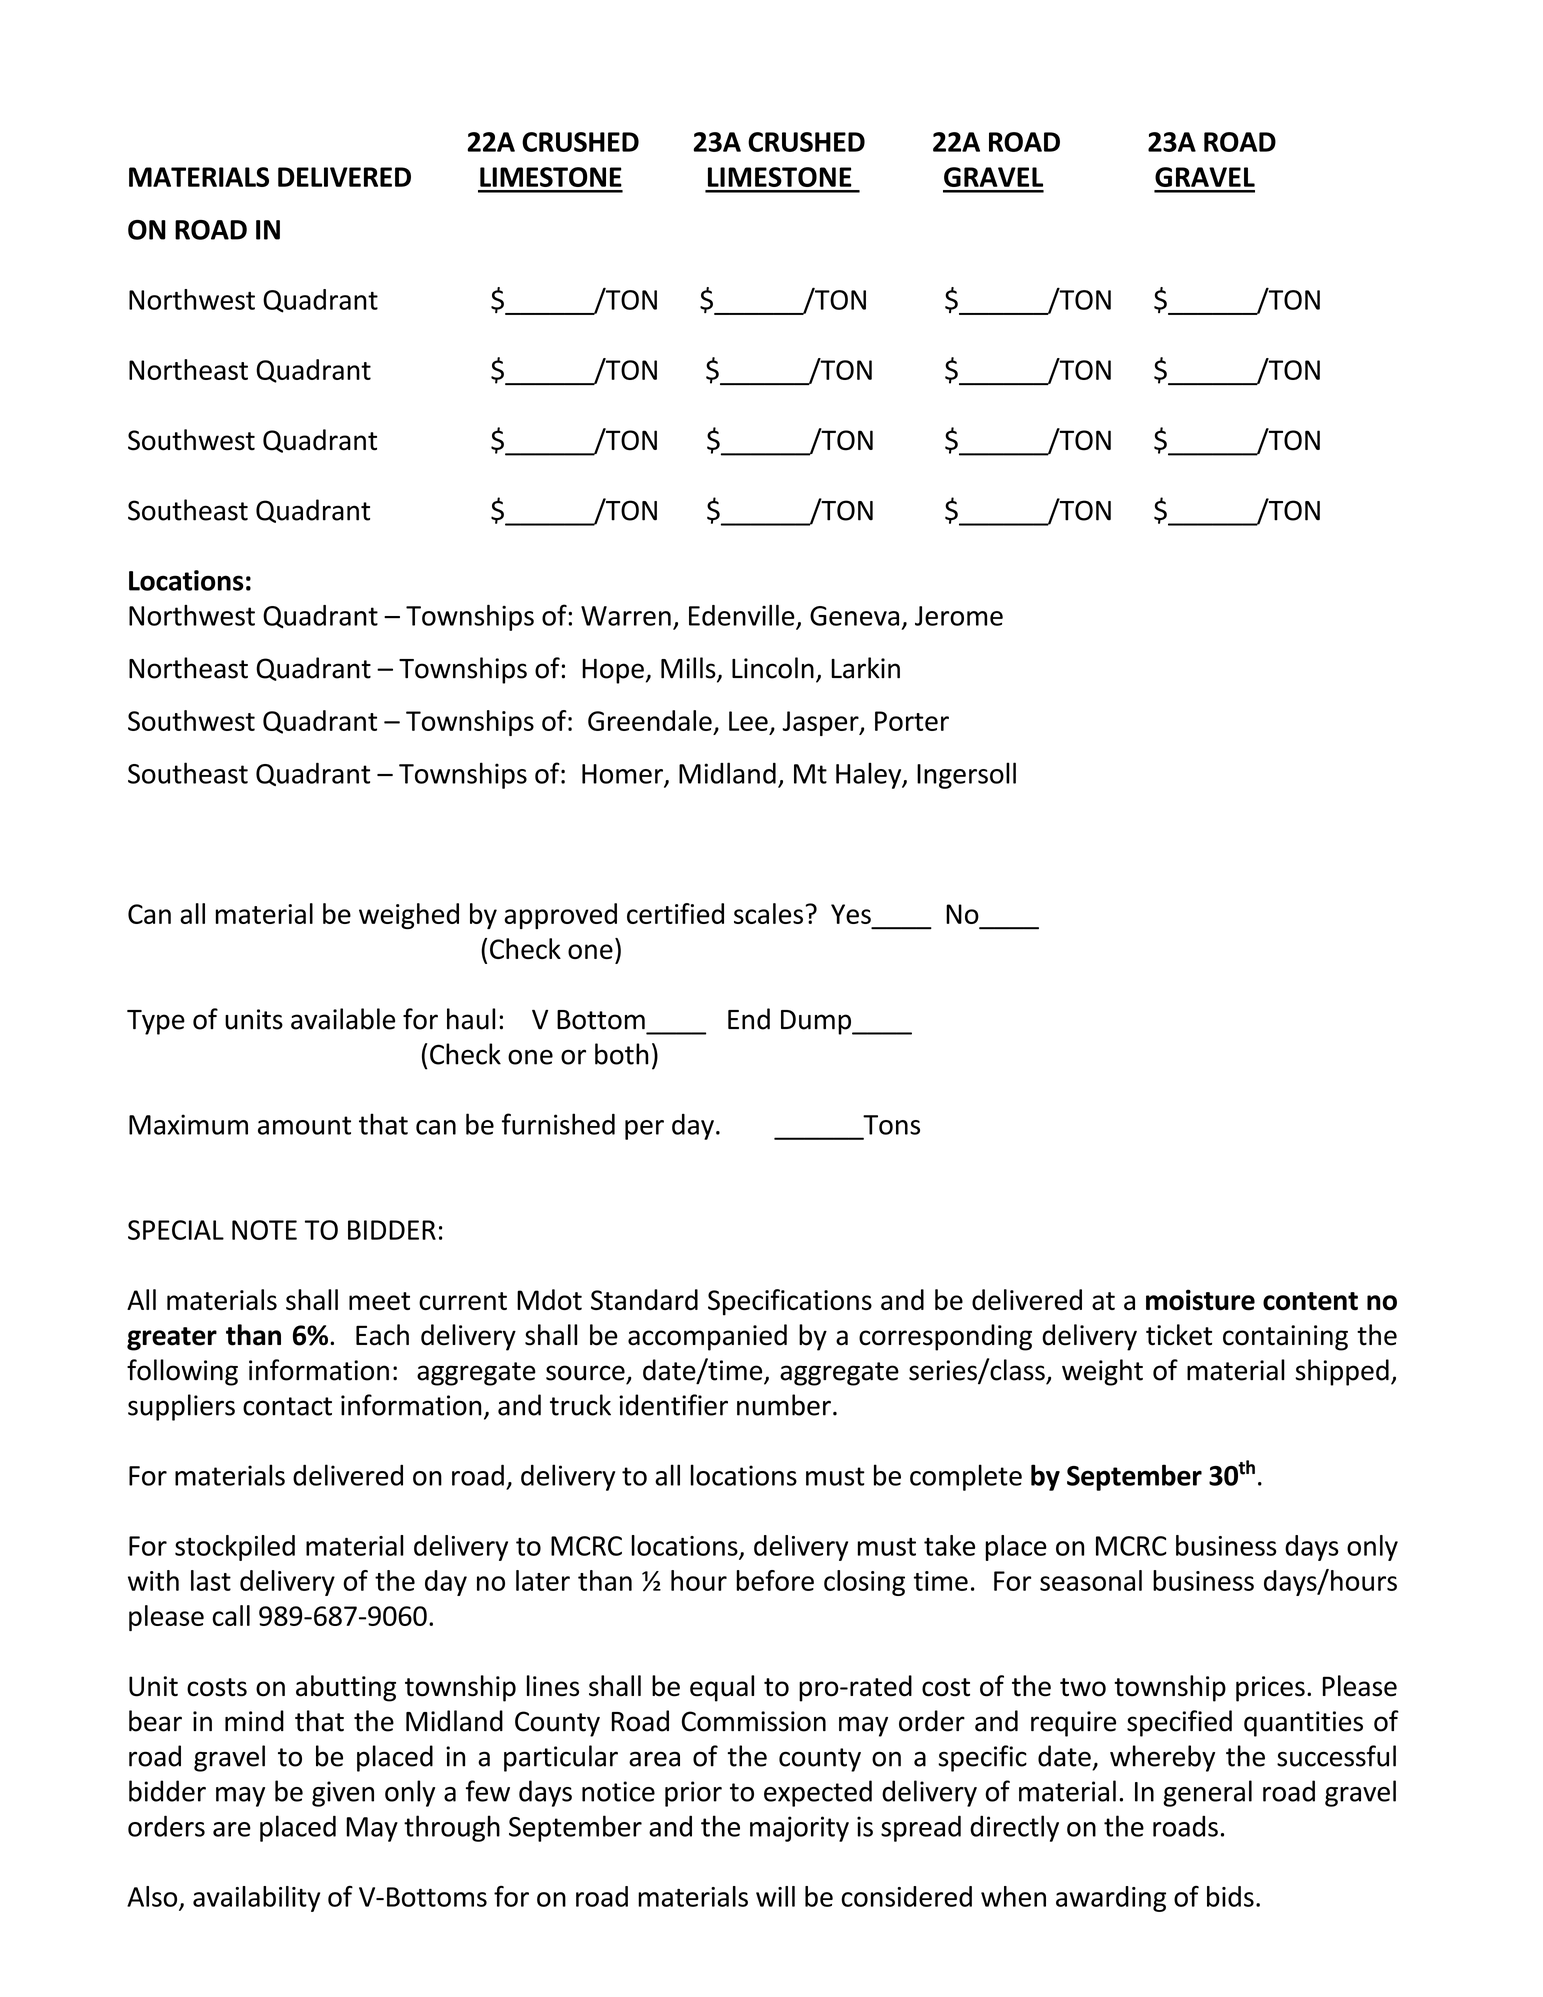 The width and height of the screenshot is (1543, 1997). What do you see at coordinates (613, 671) in the screenshot?
I see `Hope` at bounding box center [613, 671].
